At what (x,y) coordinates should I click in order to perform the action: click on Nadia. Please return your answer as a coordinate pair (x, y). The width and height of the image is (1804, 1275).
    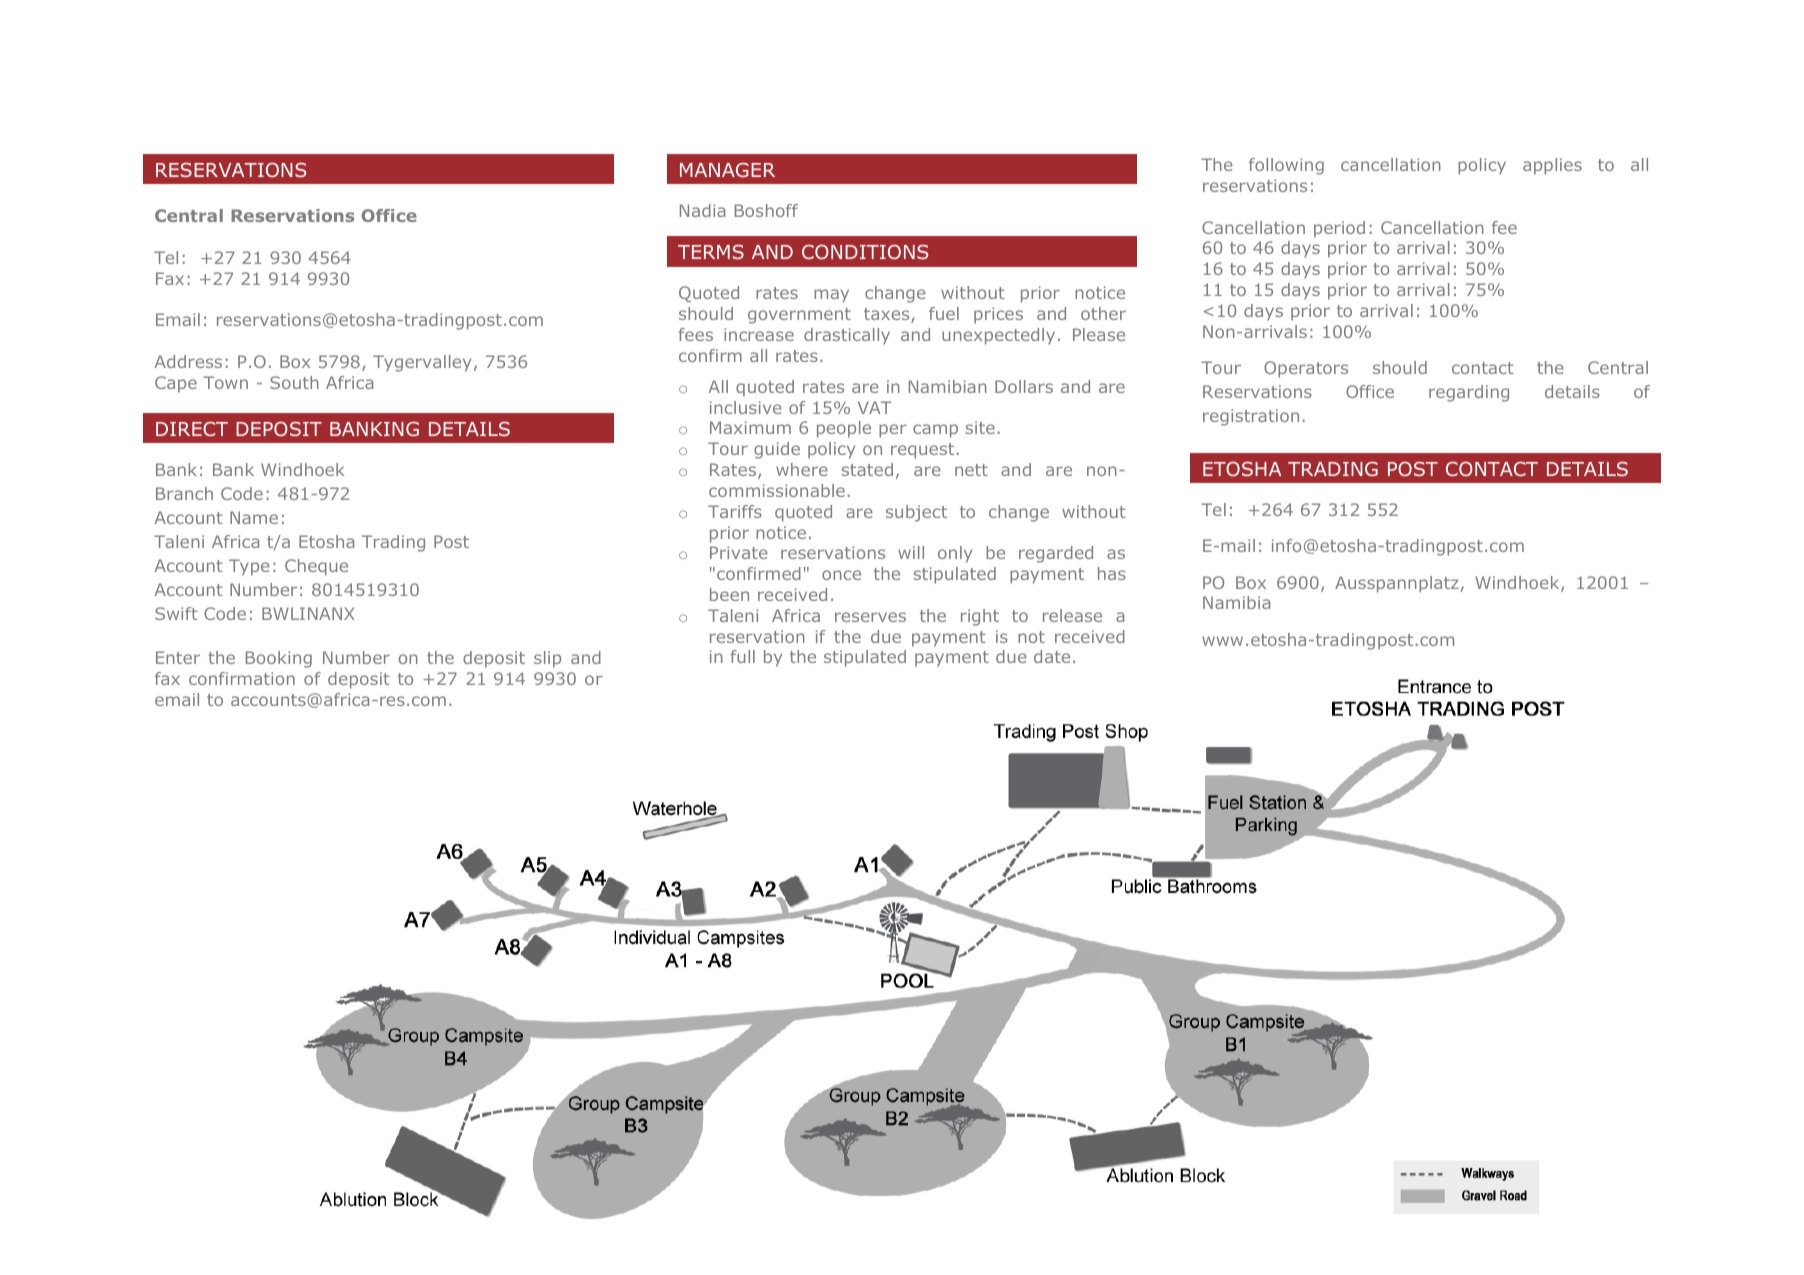
    Looking at the image, I should click on (702, 210).
